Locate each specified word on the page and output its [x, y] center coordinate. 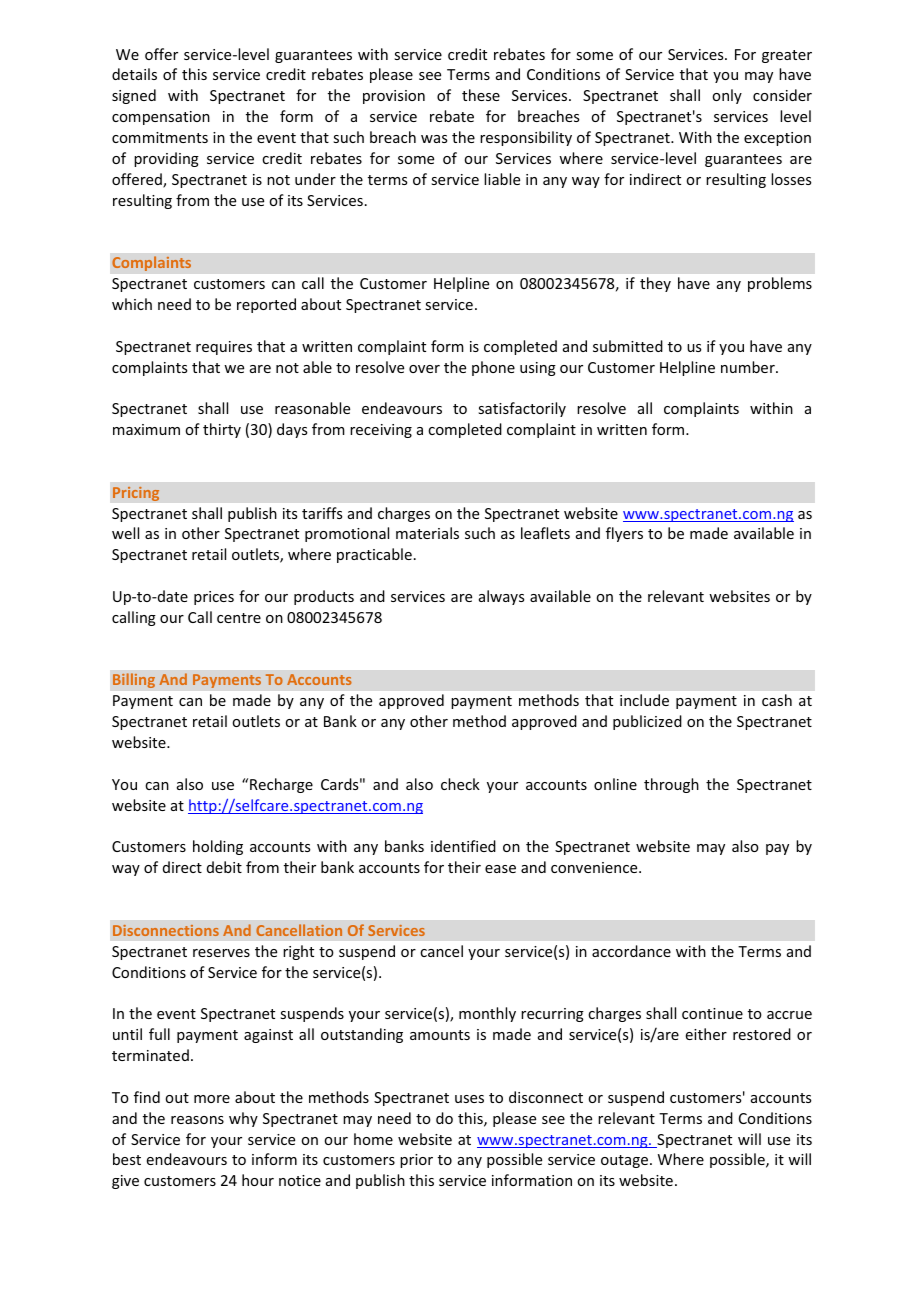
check [460, 784]
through [671, 785]
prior [416, 1161]
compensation [161, 118]
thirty [222, 430]
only [727, 96]
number [749, 367]
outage [626, 1161]
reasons [197, 1120]
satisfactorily [522, 409]
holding [218, 847]
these [481, 95]
